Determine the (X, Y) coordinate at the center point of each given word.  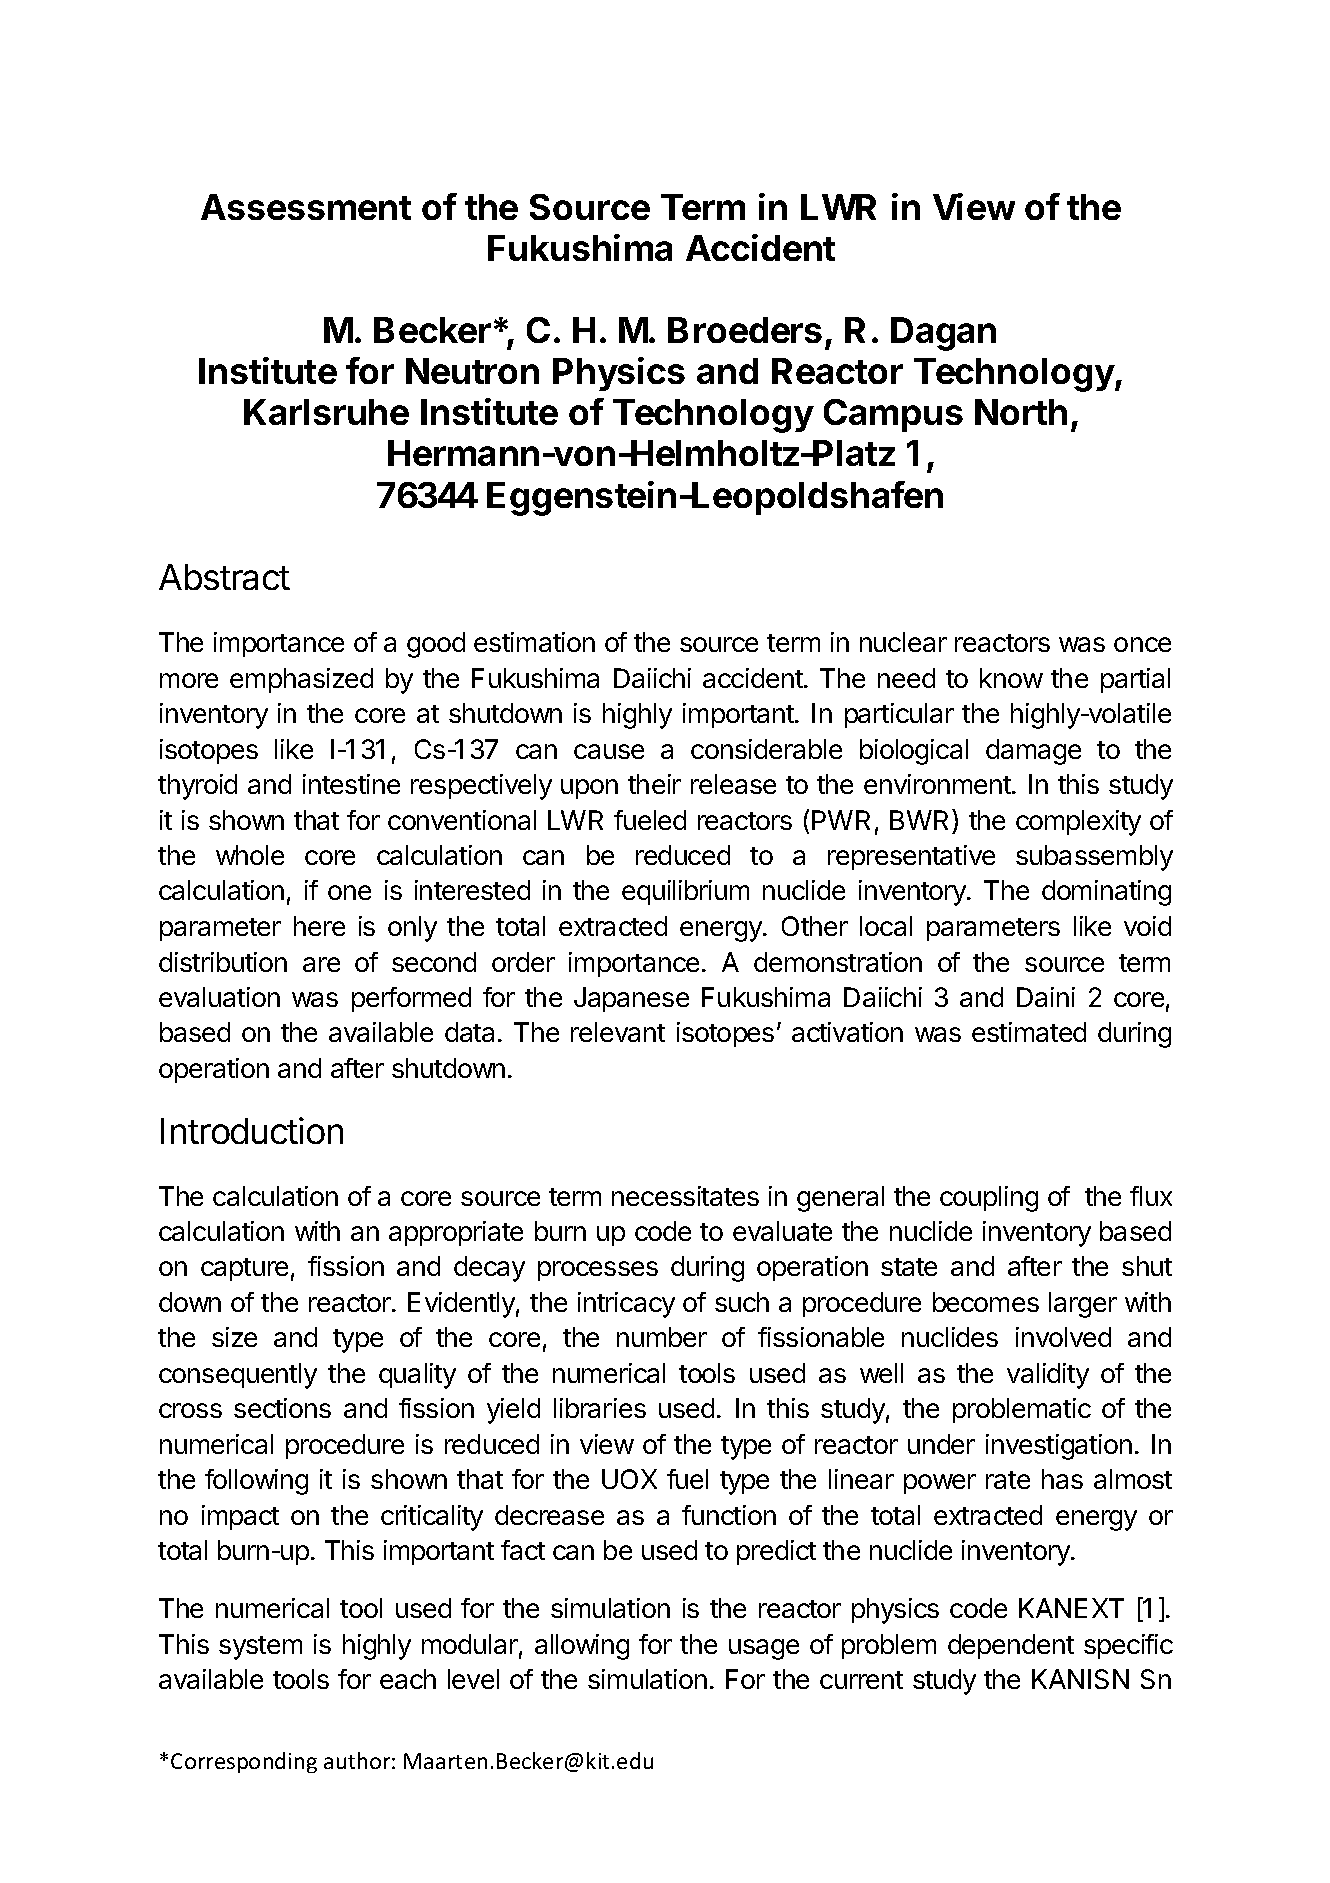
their (654, 784)
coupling (989, 1199)
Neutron (472, 371)
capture (244, 1269)
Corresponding (244, 1762)
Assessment (306, 207)
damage (1033, 752)
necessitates (685, 1196)
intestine (351, 784)
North (1021, 412)
